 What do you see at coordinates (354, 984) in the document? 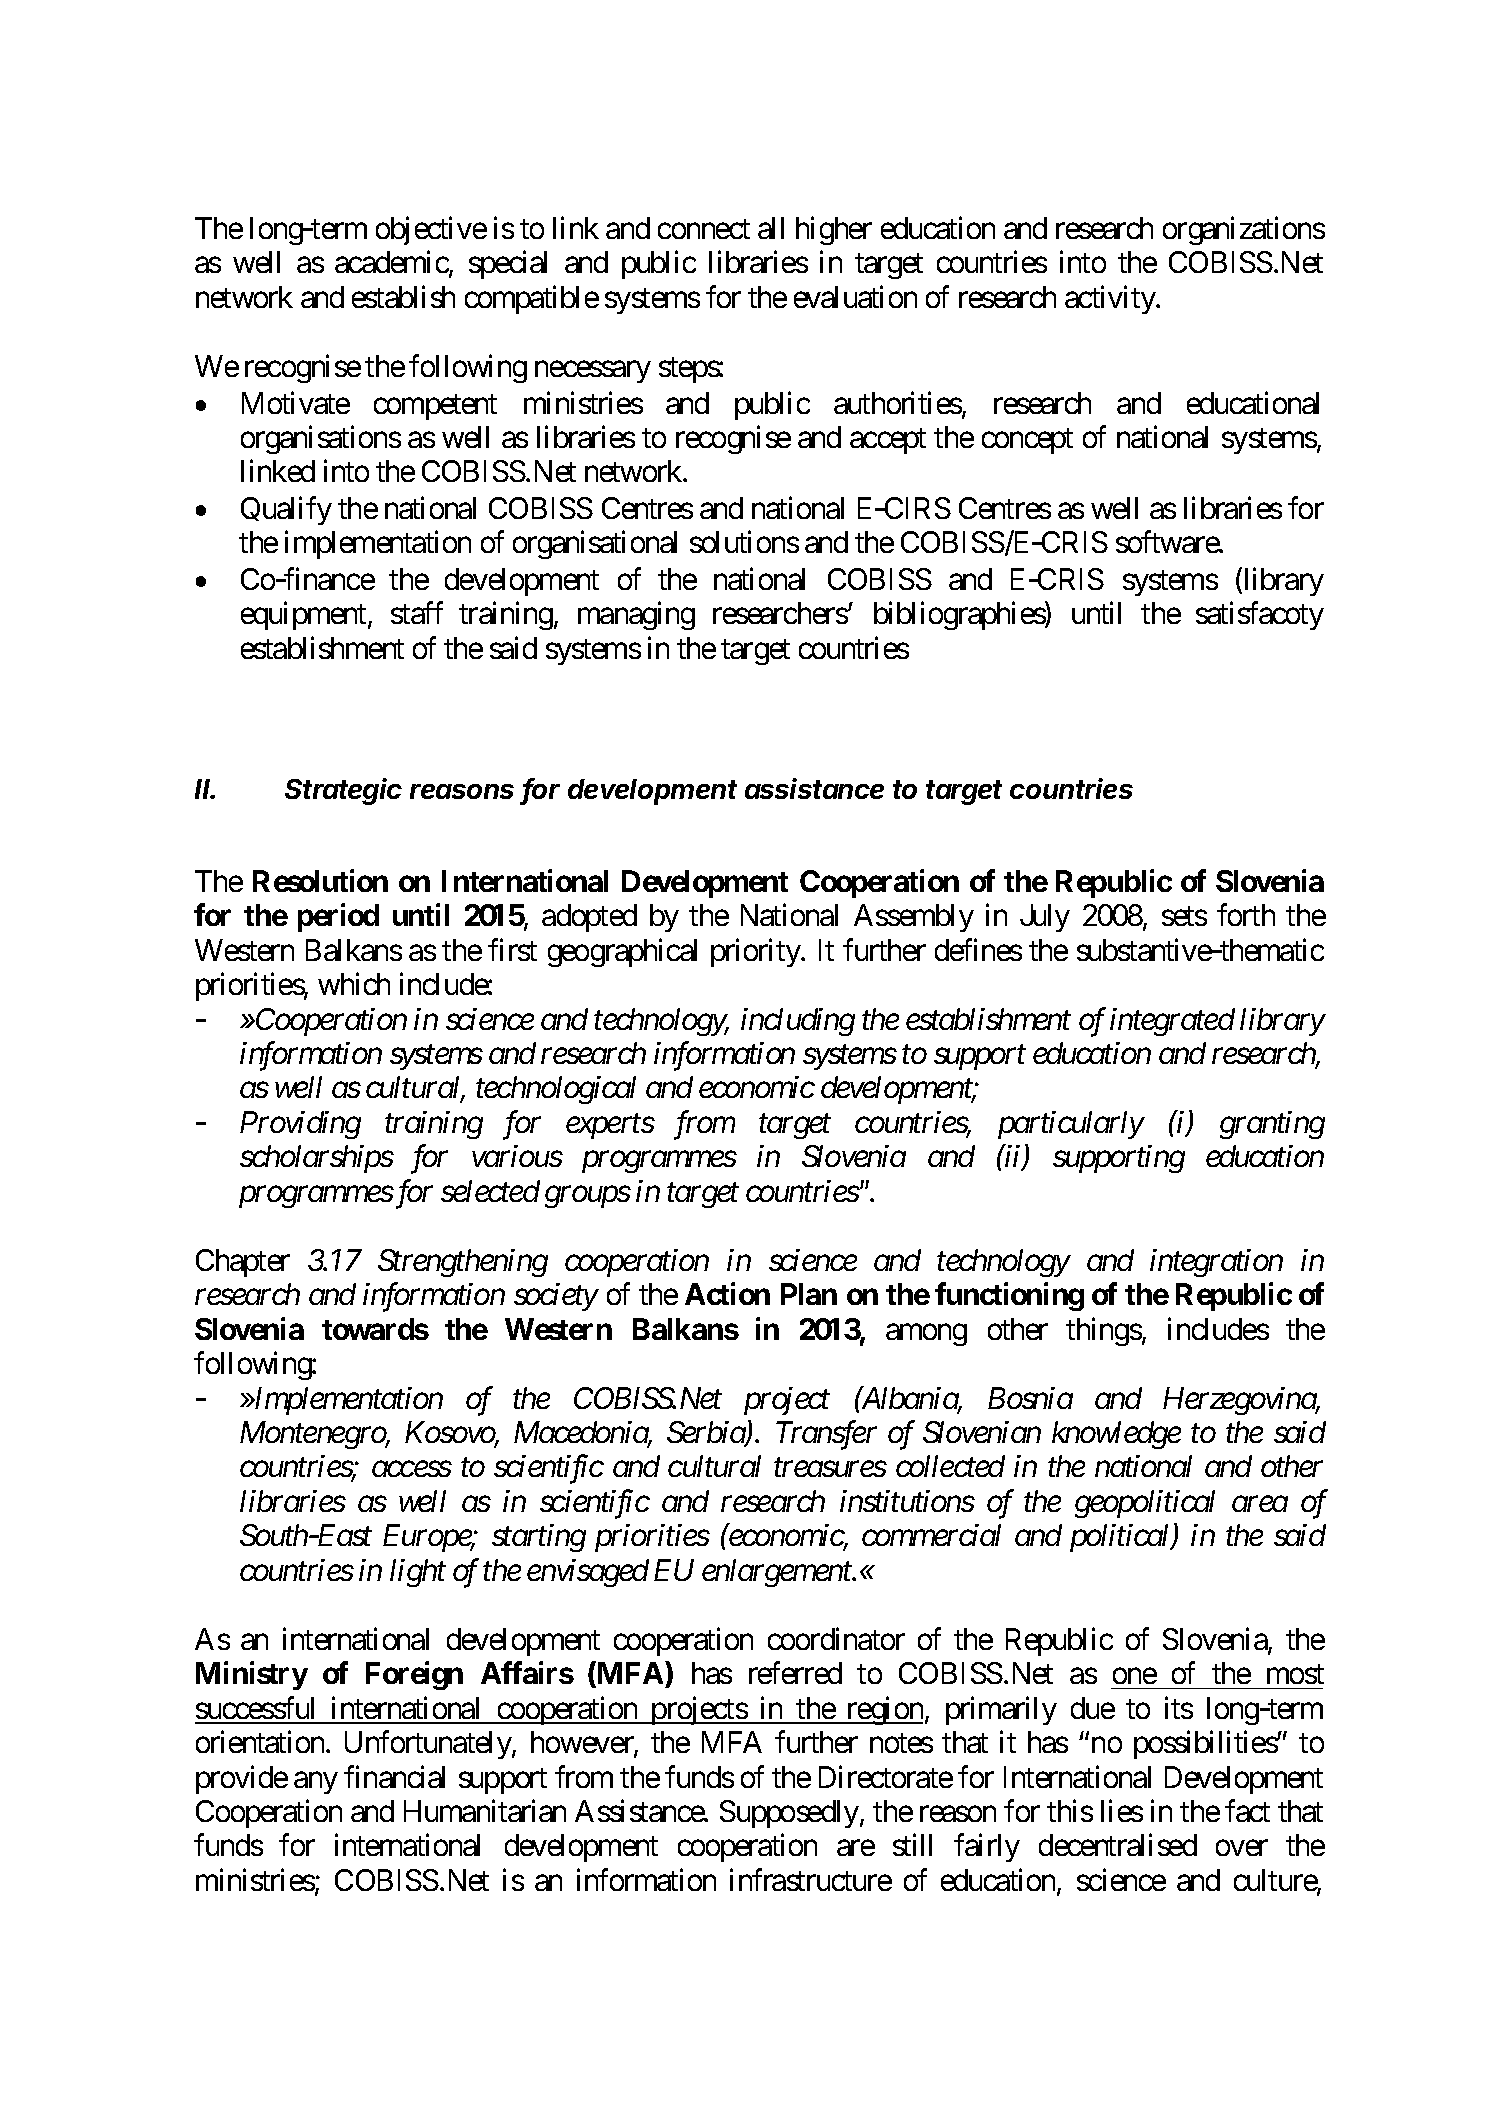
I see `which` at bounding box center [354, 984].
